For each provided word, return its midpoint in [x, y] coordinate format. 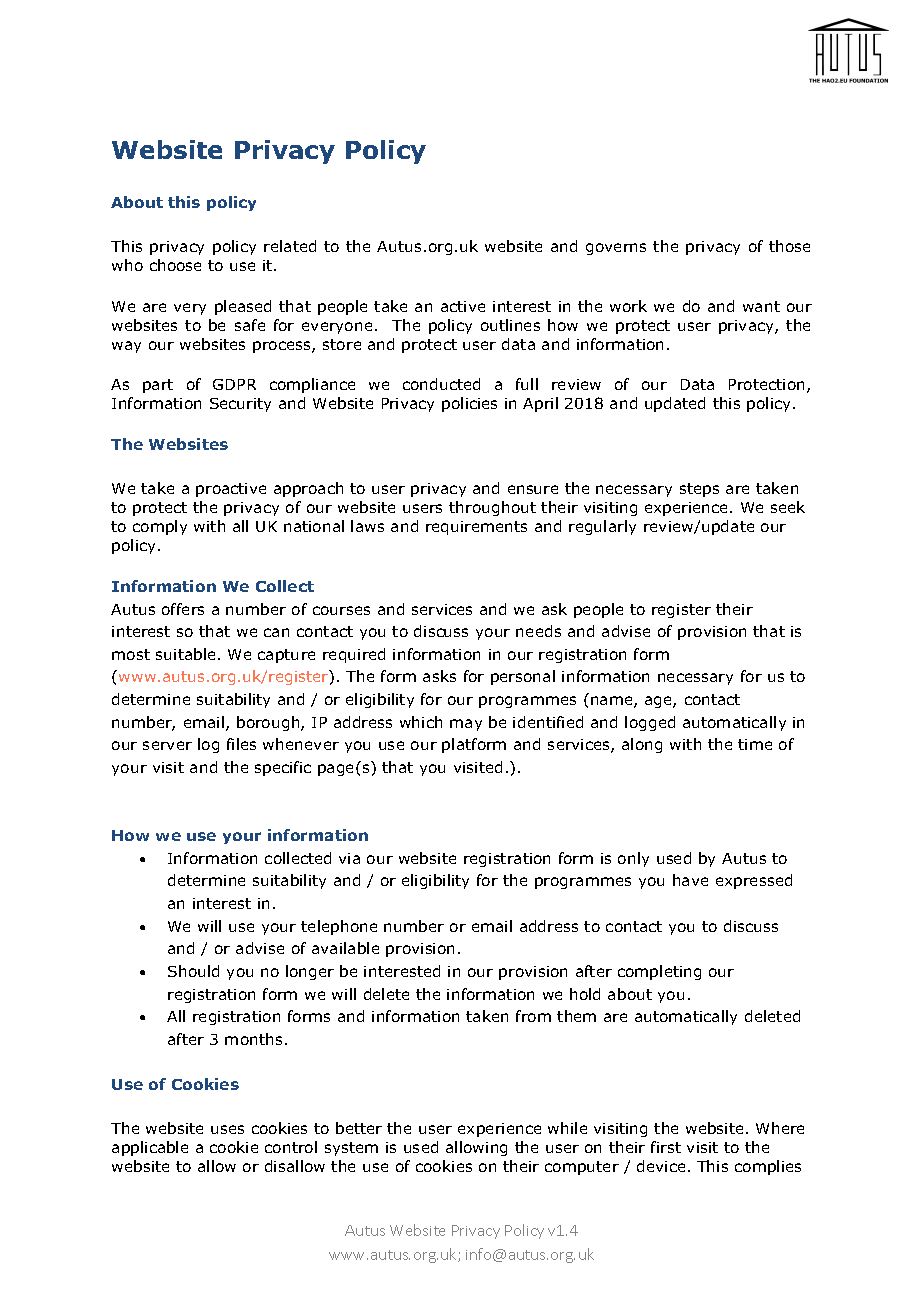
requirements [476, 528]
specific [283, 768]
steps [699, 490]
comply [160, 527]
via [349, 858]
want [761, 306]
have [690, 880]
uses [227, 1129]
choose [175, 265]
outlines [510, 325]
